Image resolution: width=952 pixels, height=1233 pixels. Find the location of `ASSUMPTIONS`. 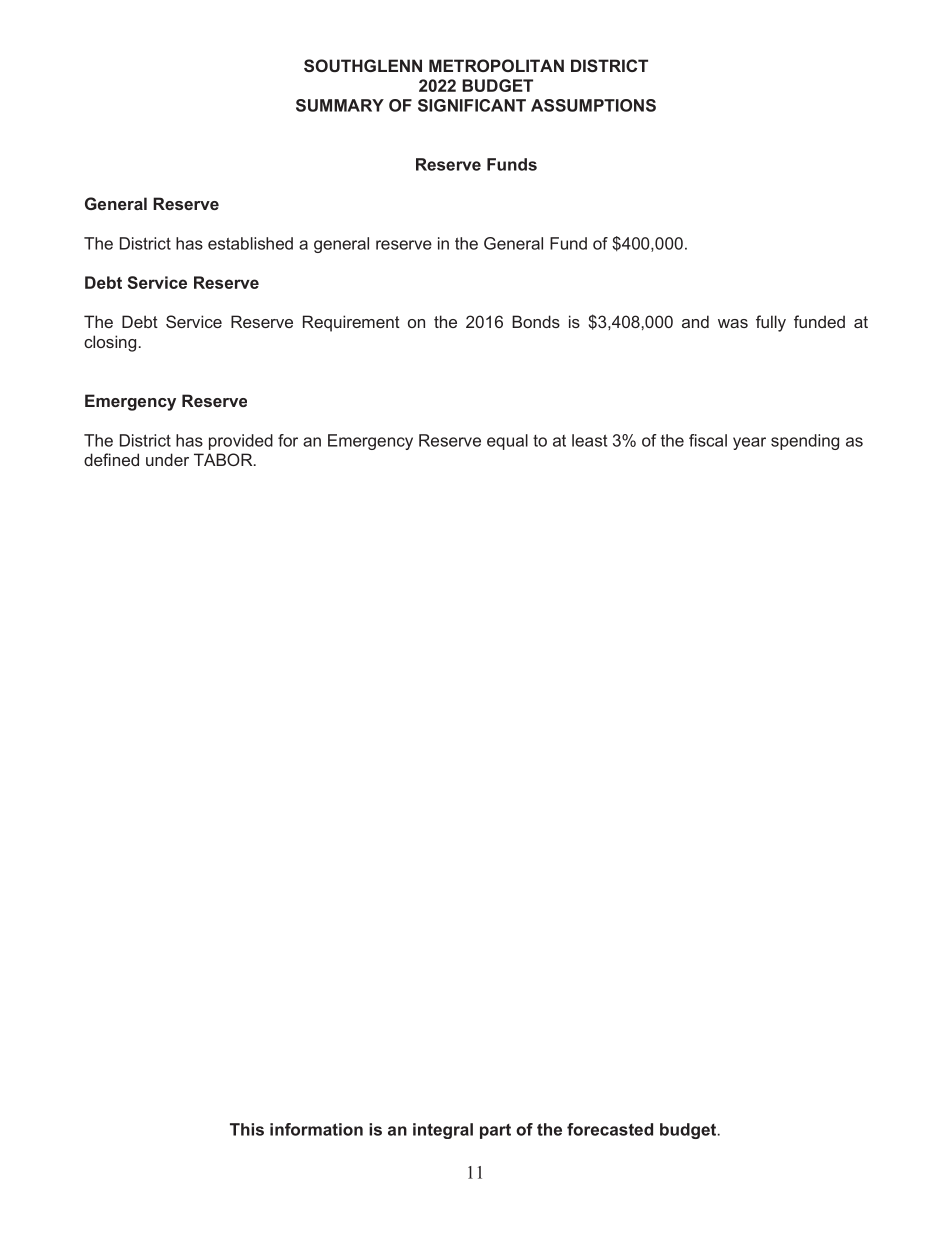

ASSUMPTIONS is located at coordinates (593, 105).
